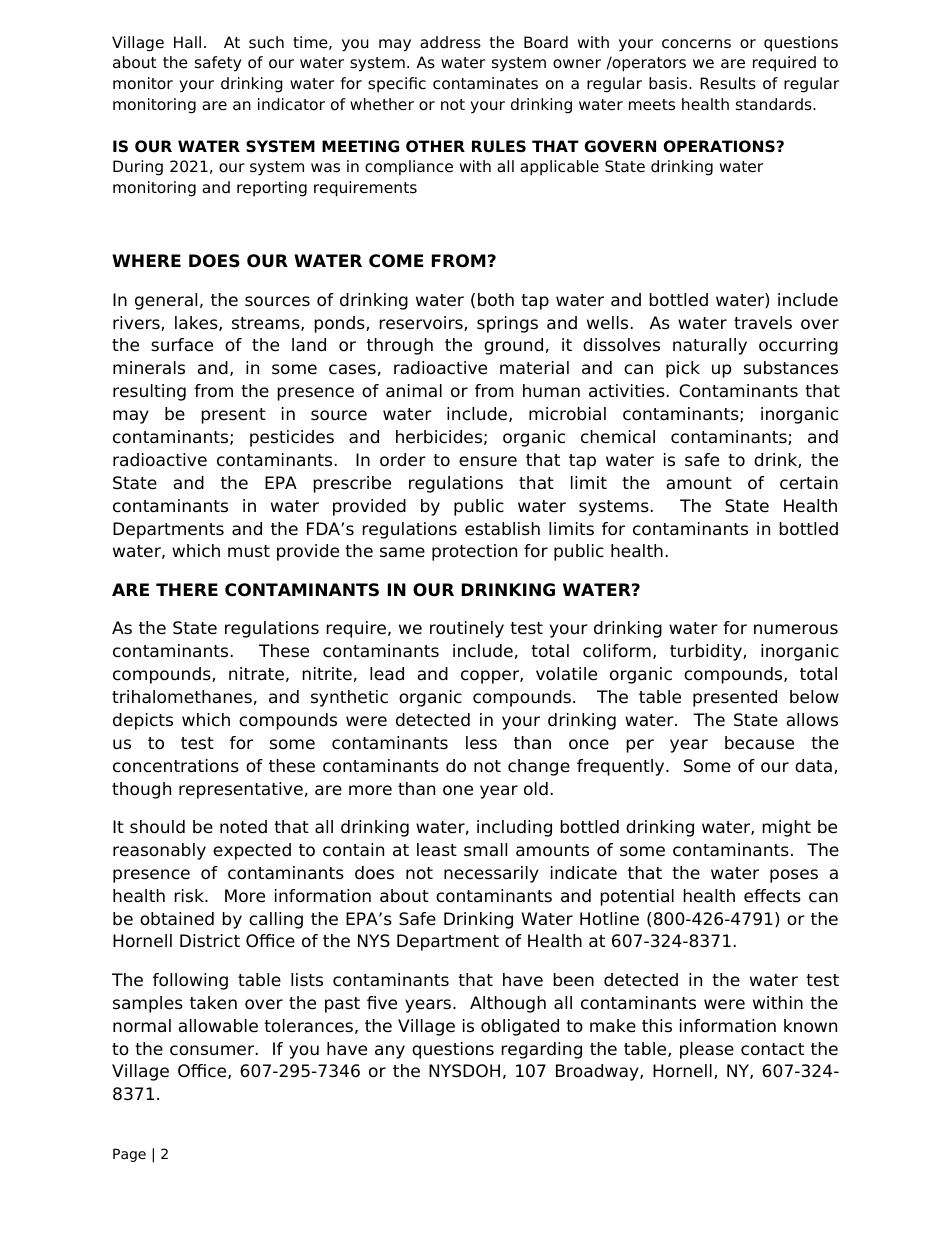 The image size is (952, 1233). What do you see at coordinates (485, 83) in the image?
I see `contaminates` at bounding box center [485, 83].
